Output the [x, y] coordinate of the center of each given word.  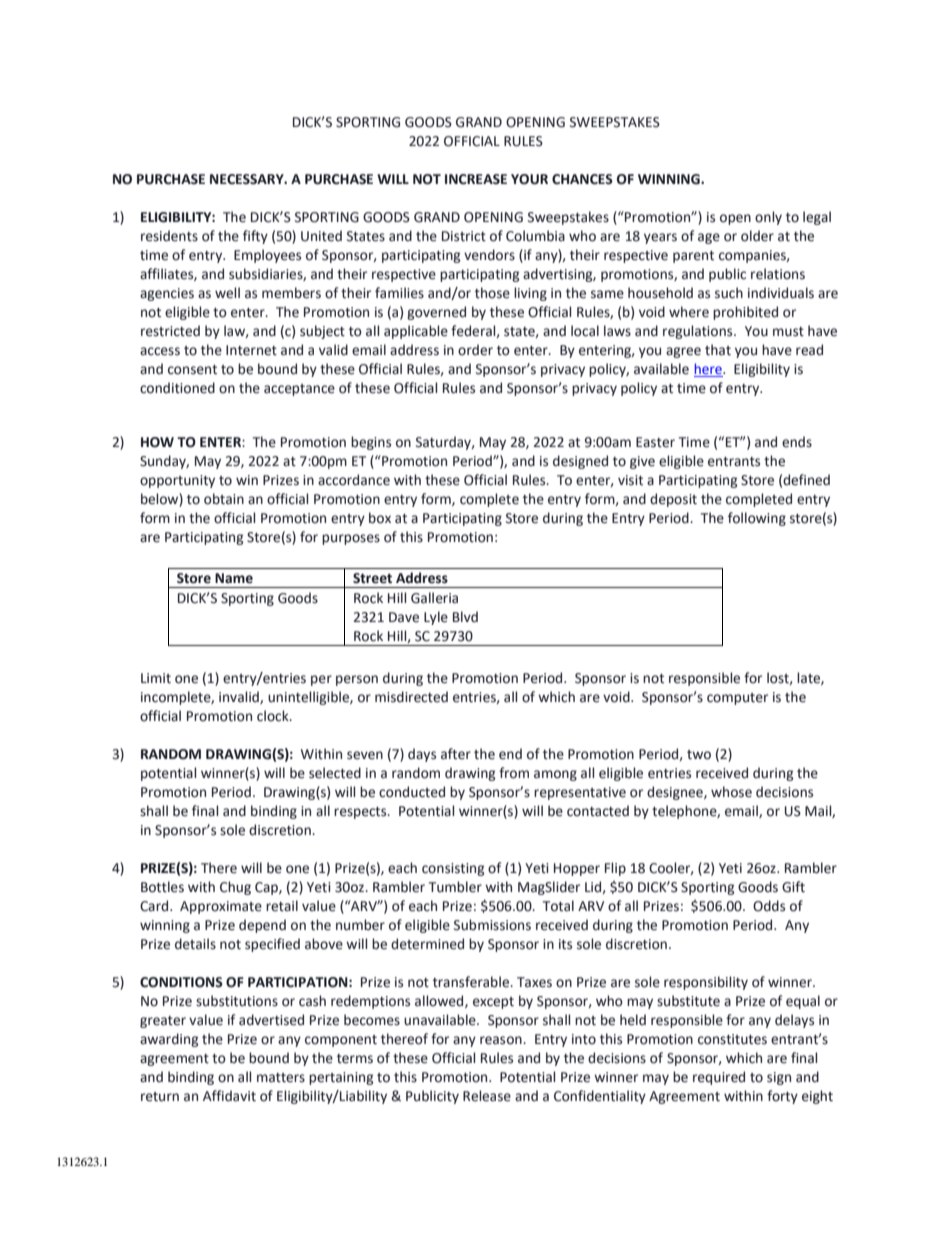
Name [234, 578]
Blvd [465, 616]
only [768, 218]
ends [797, 442]
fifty [255, 237]
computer [737, 699]
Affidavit [229, 1096]
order [475, 350]
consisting [453, 869]
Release [487, 1096]
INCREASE [476, 179]
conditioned [177, 388]
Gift [793, 887]
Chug [235, 888]
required [719, 1078]
